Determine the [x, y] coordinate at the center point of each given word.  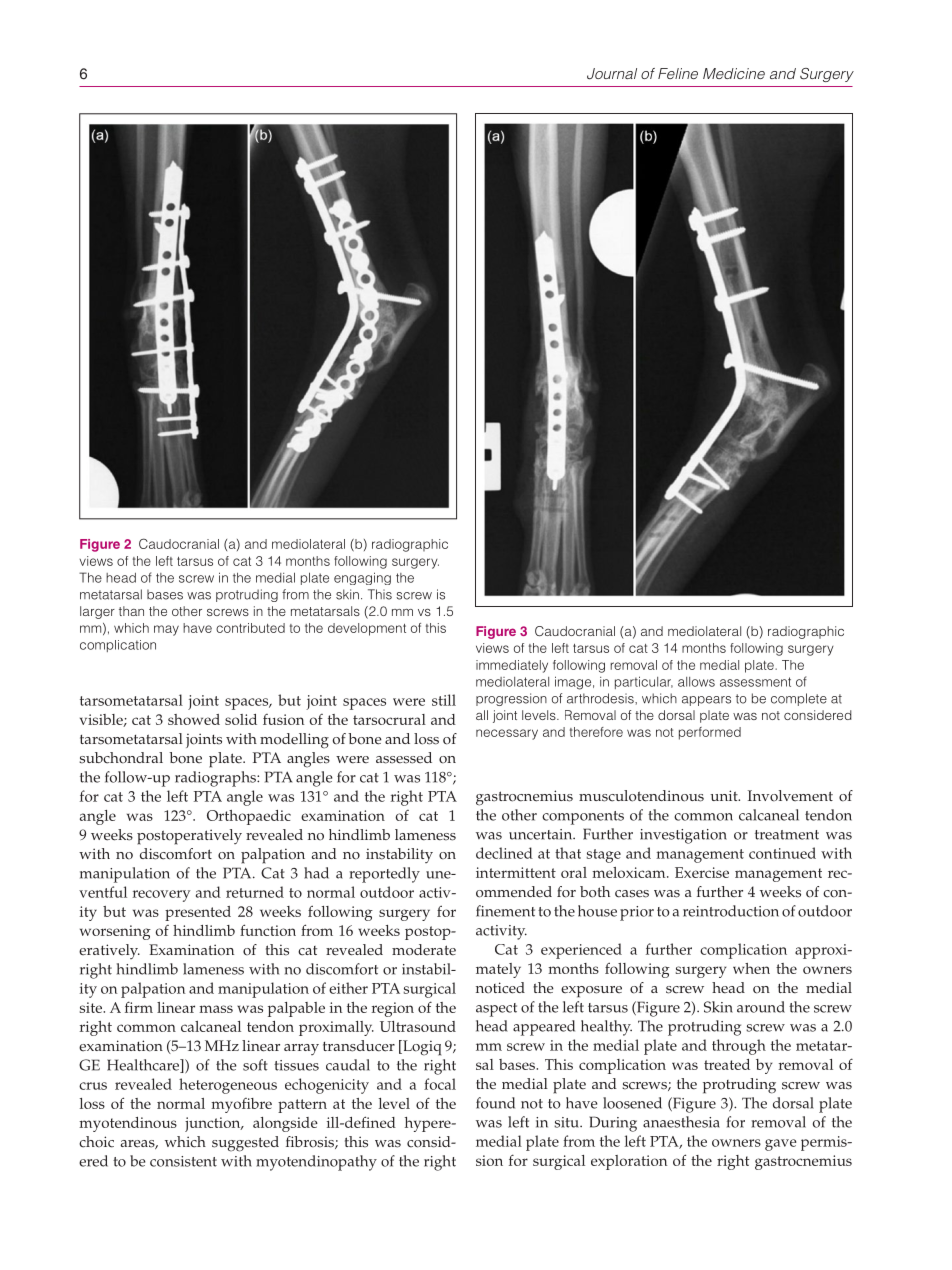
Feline [678, 73]
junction [214, 1124]
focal [440, 1084]
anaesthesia [681, 1122]
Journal [612, 74]
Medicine [734, 73]
